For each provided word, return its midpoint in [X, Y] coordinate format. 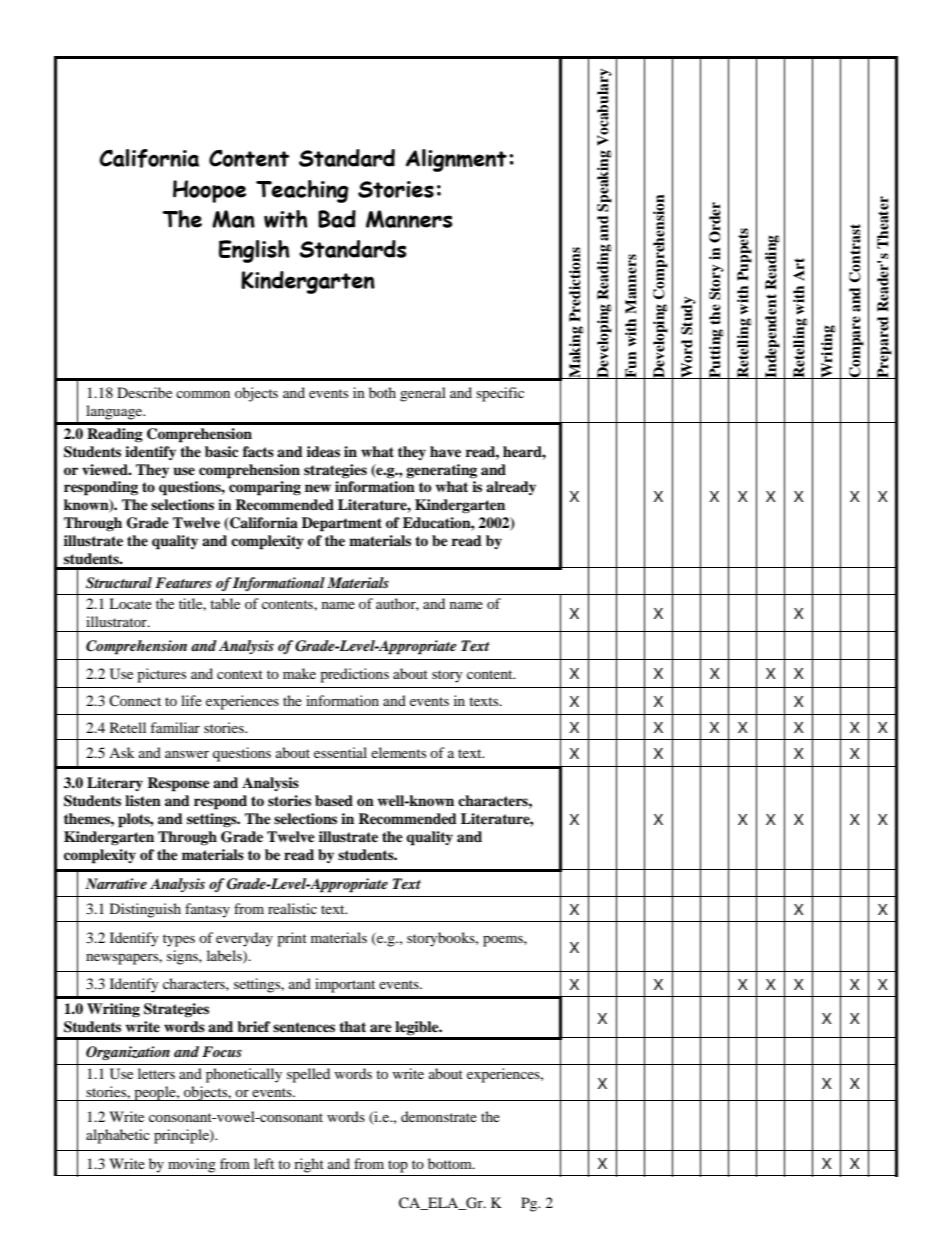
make [299, 673]
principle [182, 1136]
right [309, 1165]
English [254, 251]
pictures [161, 675]
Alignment [456, 160]
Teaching [302, 191]
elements [398, 752]
